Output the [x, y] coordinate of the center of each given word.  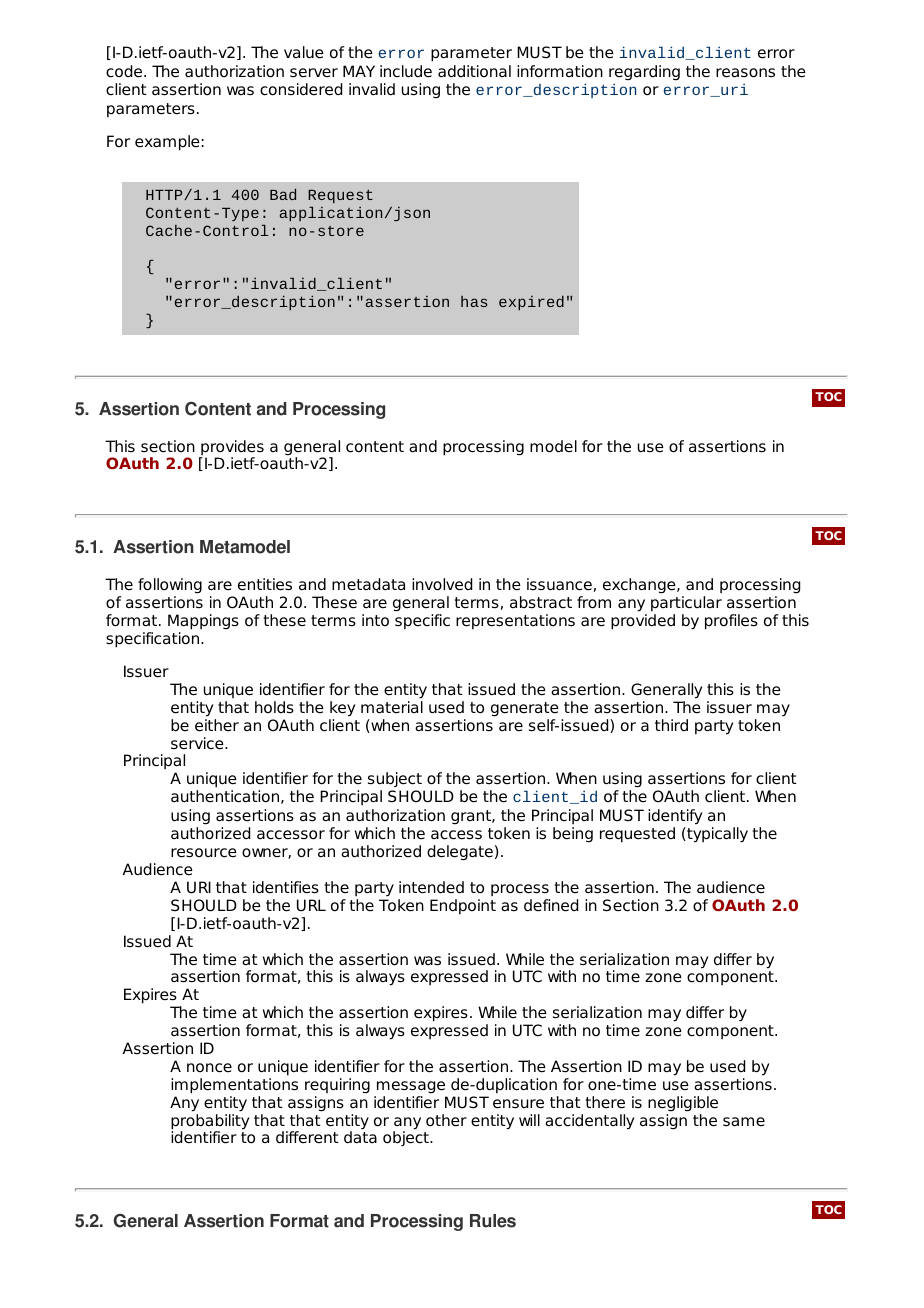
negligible [683, 1104]
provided [643, 622]
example [167, 143]
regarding [644, 73]
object [407, 1138]
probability [210, 1123]
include [406, 71]
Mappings [203, 622]
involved [442, 584]
